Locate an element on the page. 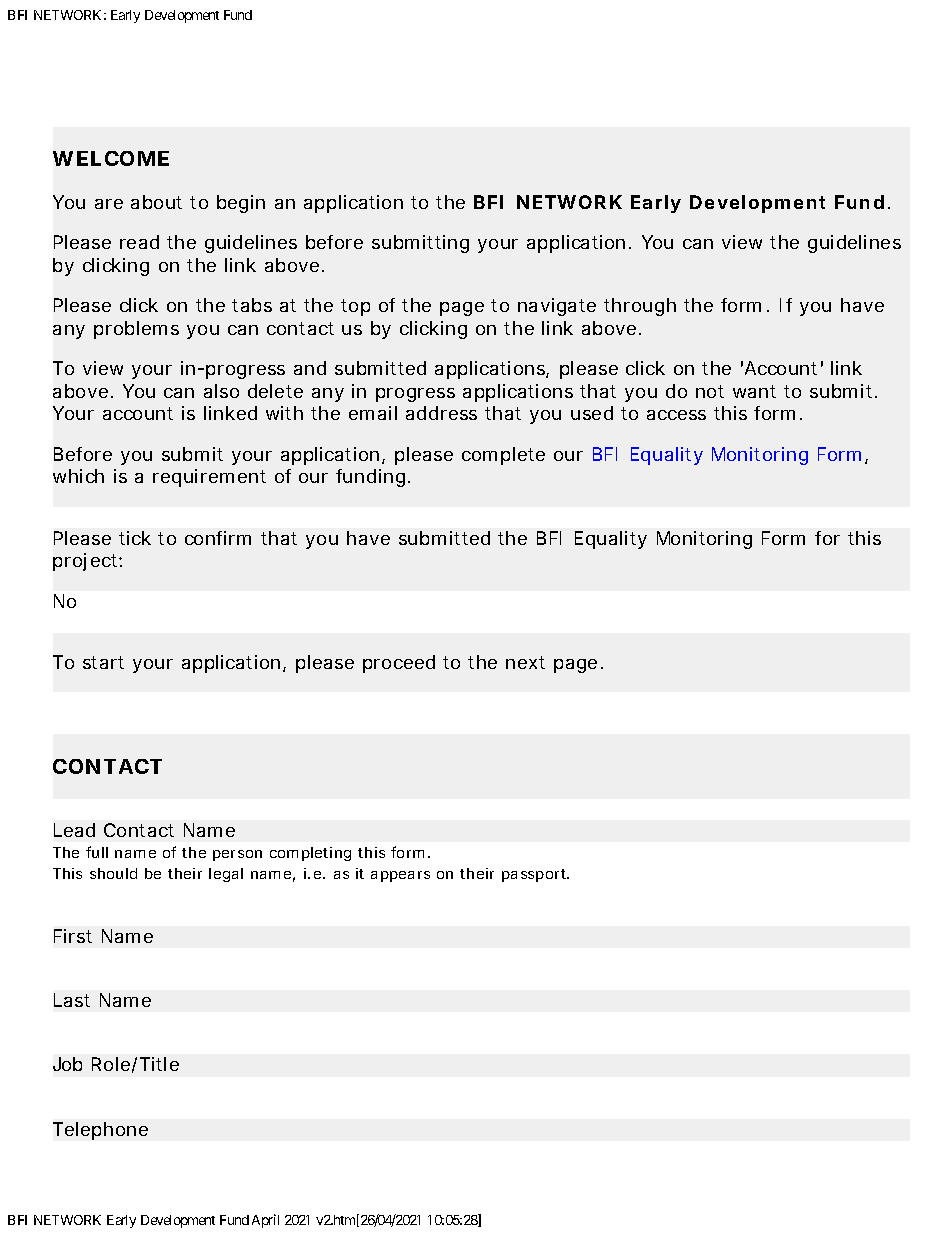 The image size is (952, 1233). Telephone is located at coordinates (100, 1131).
